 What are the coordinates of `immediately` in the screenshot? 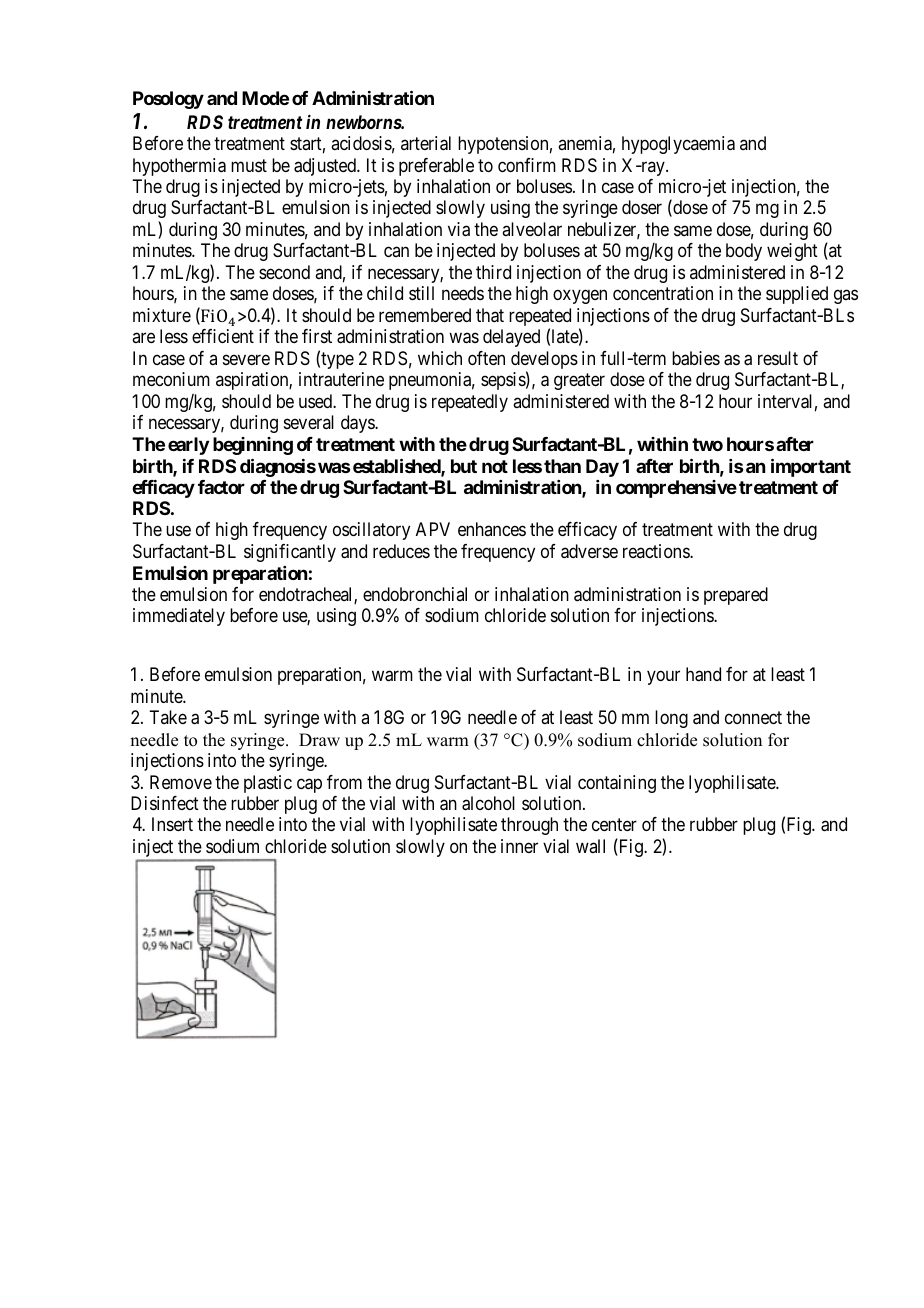 It's located at (179, 617).
